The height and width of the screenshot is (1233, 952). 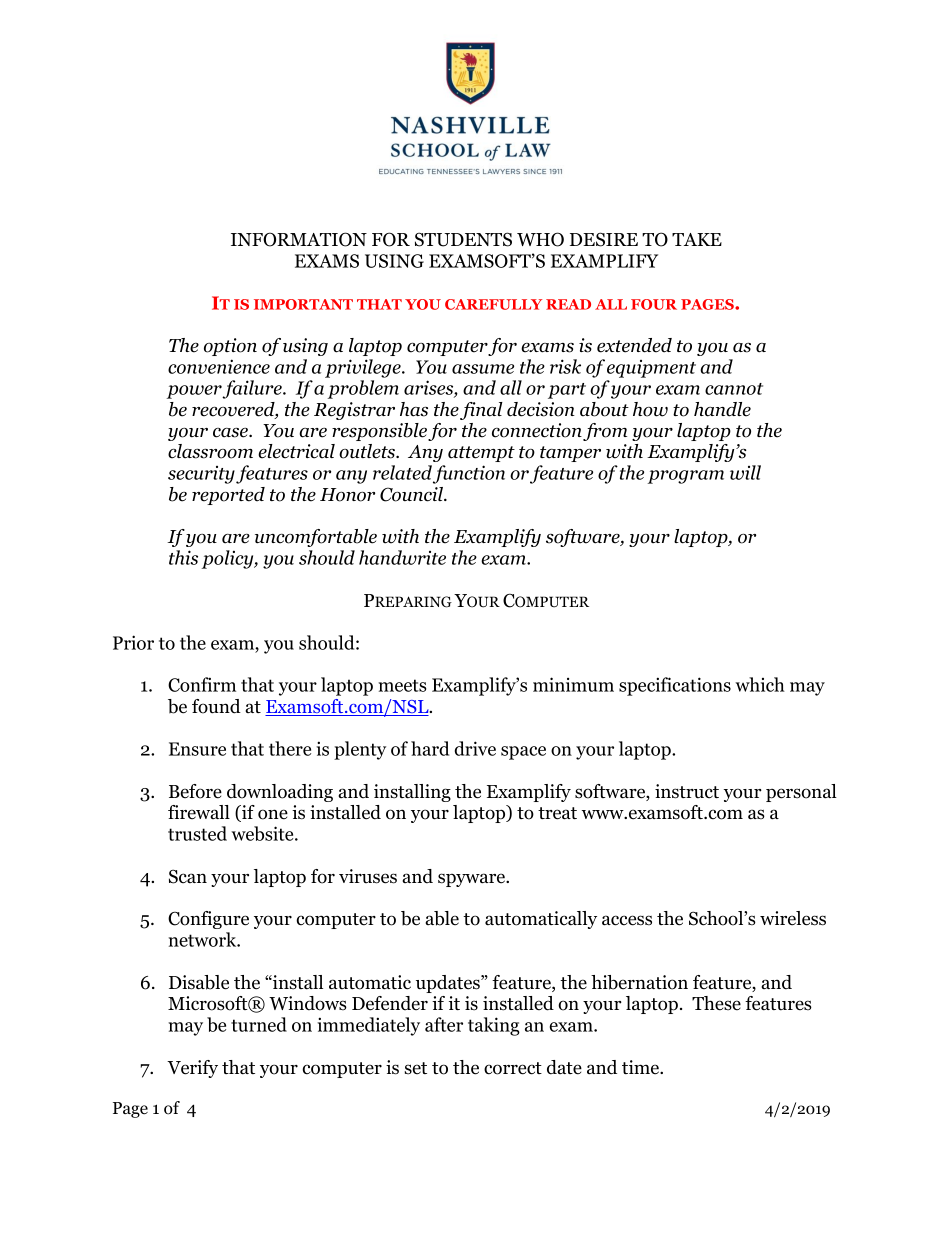 What do you see at coordinates (197, 833) in the screenshot?
I see `trusted` at bounding box center [197, 833].
